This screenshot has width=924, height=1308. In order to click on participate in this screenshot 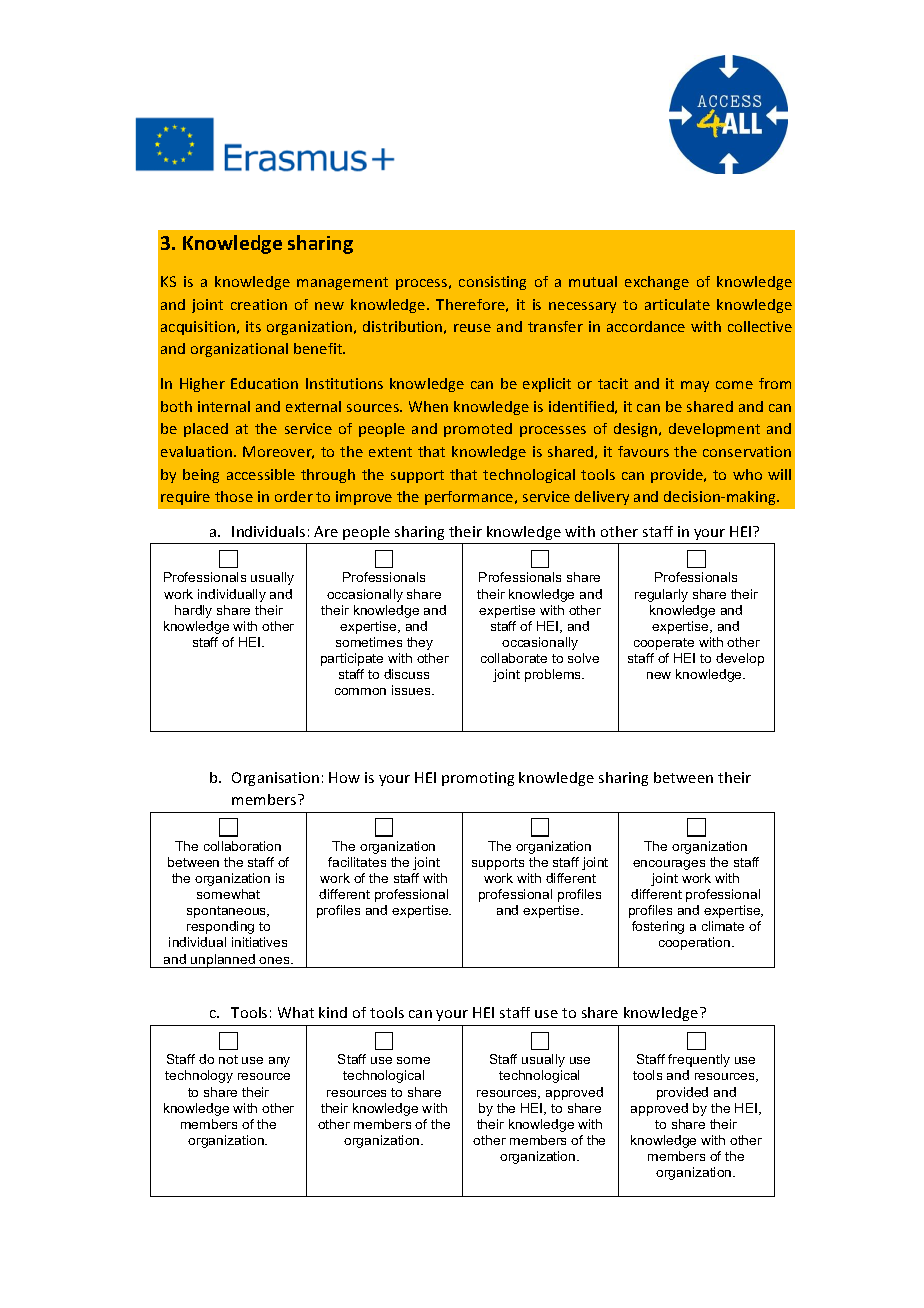, I will do `click(352, 659)`.
